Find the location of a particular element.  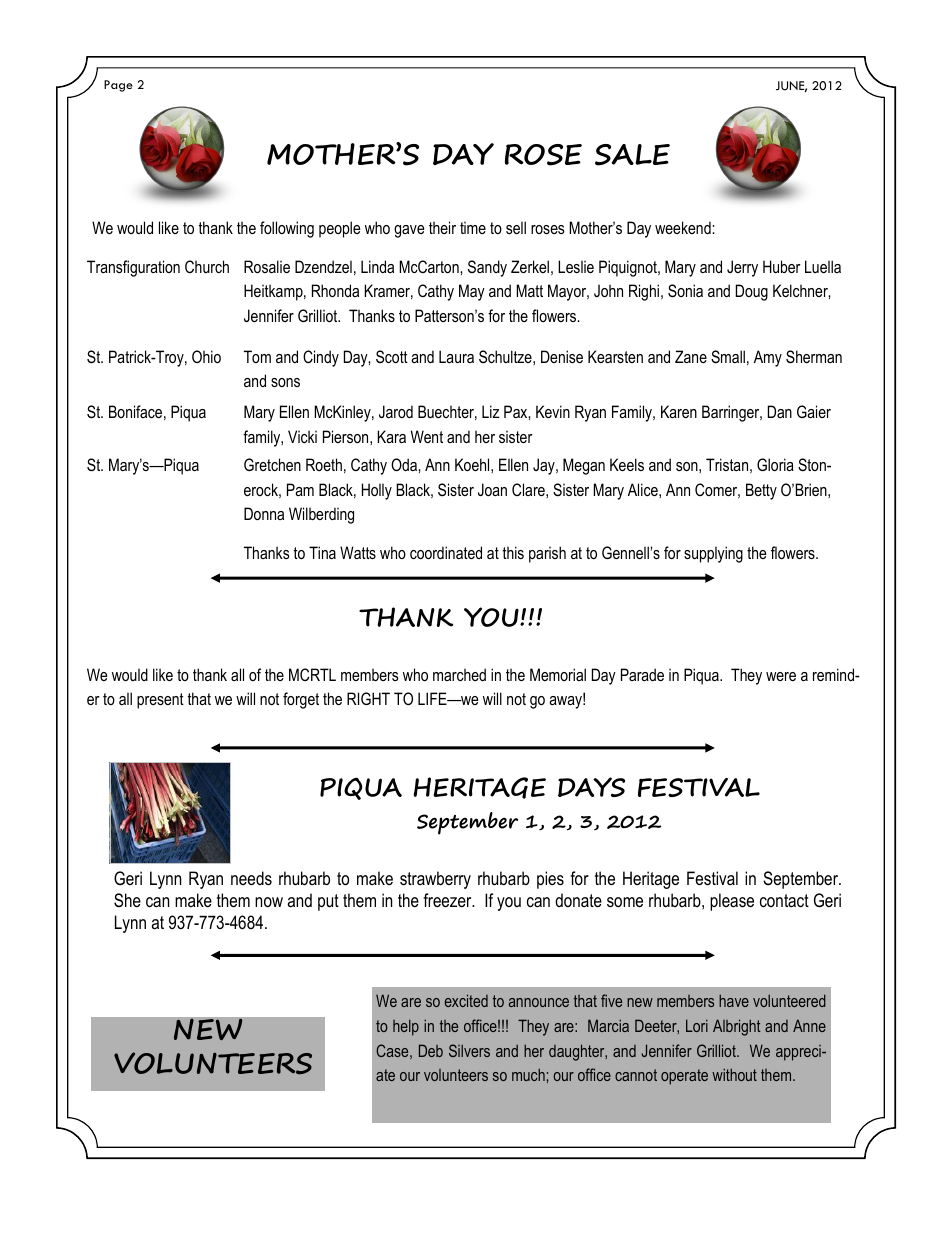

Dan is located at coordinates (780, 411).
